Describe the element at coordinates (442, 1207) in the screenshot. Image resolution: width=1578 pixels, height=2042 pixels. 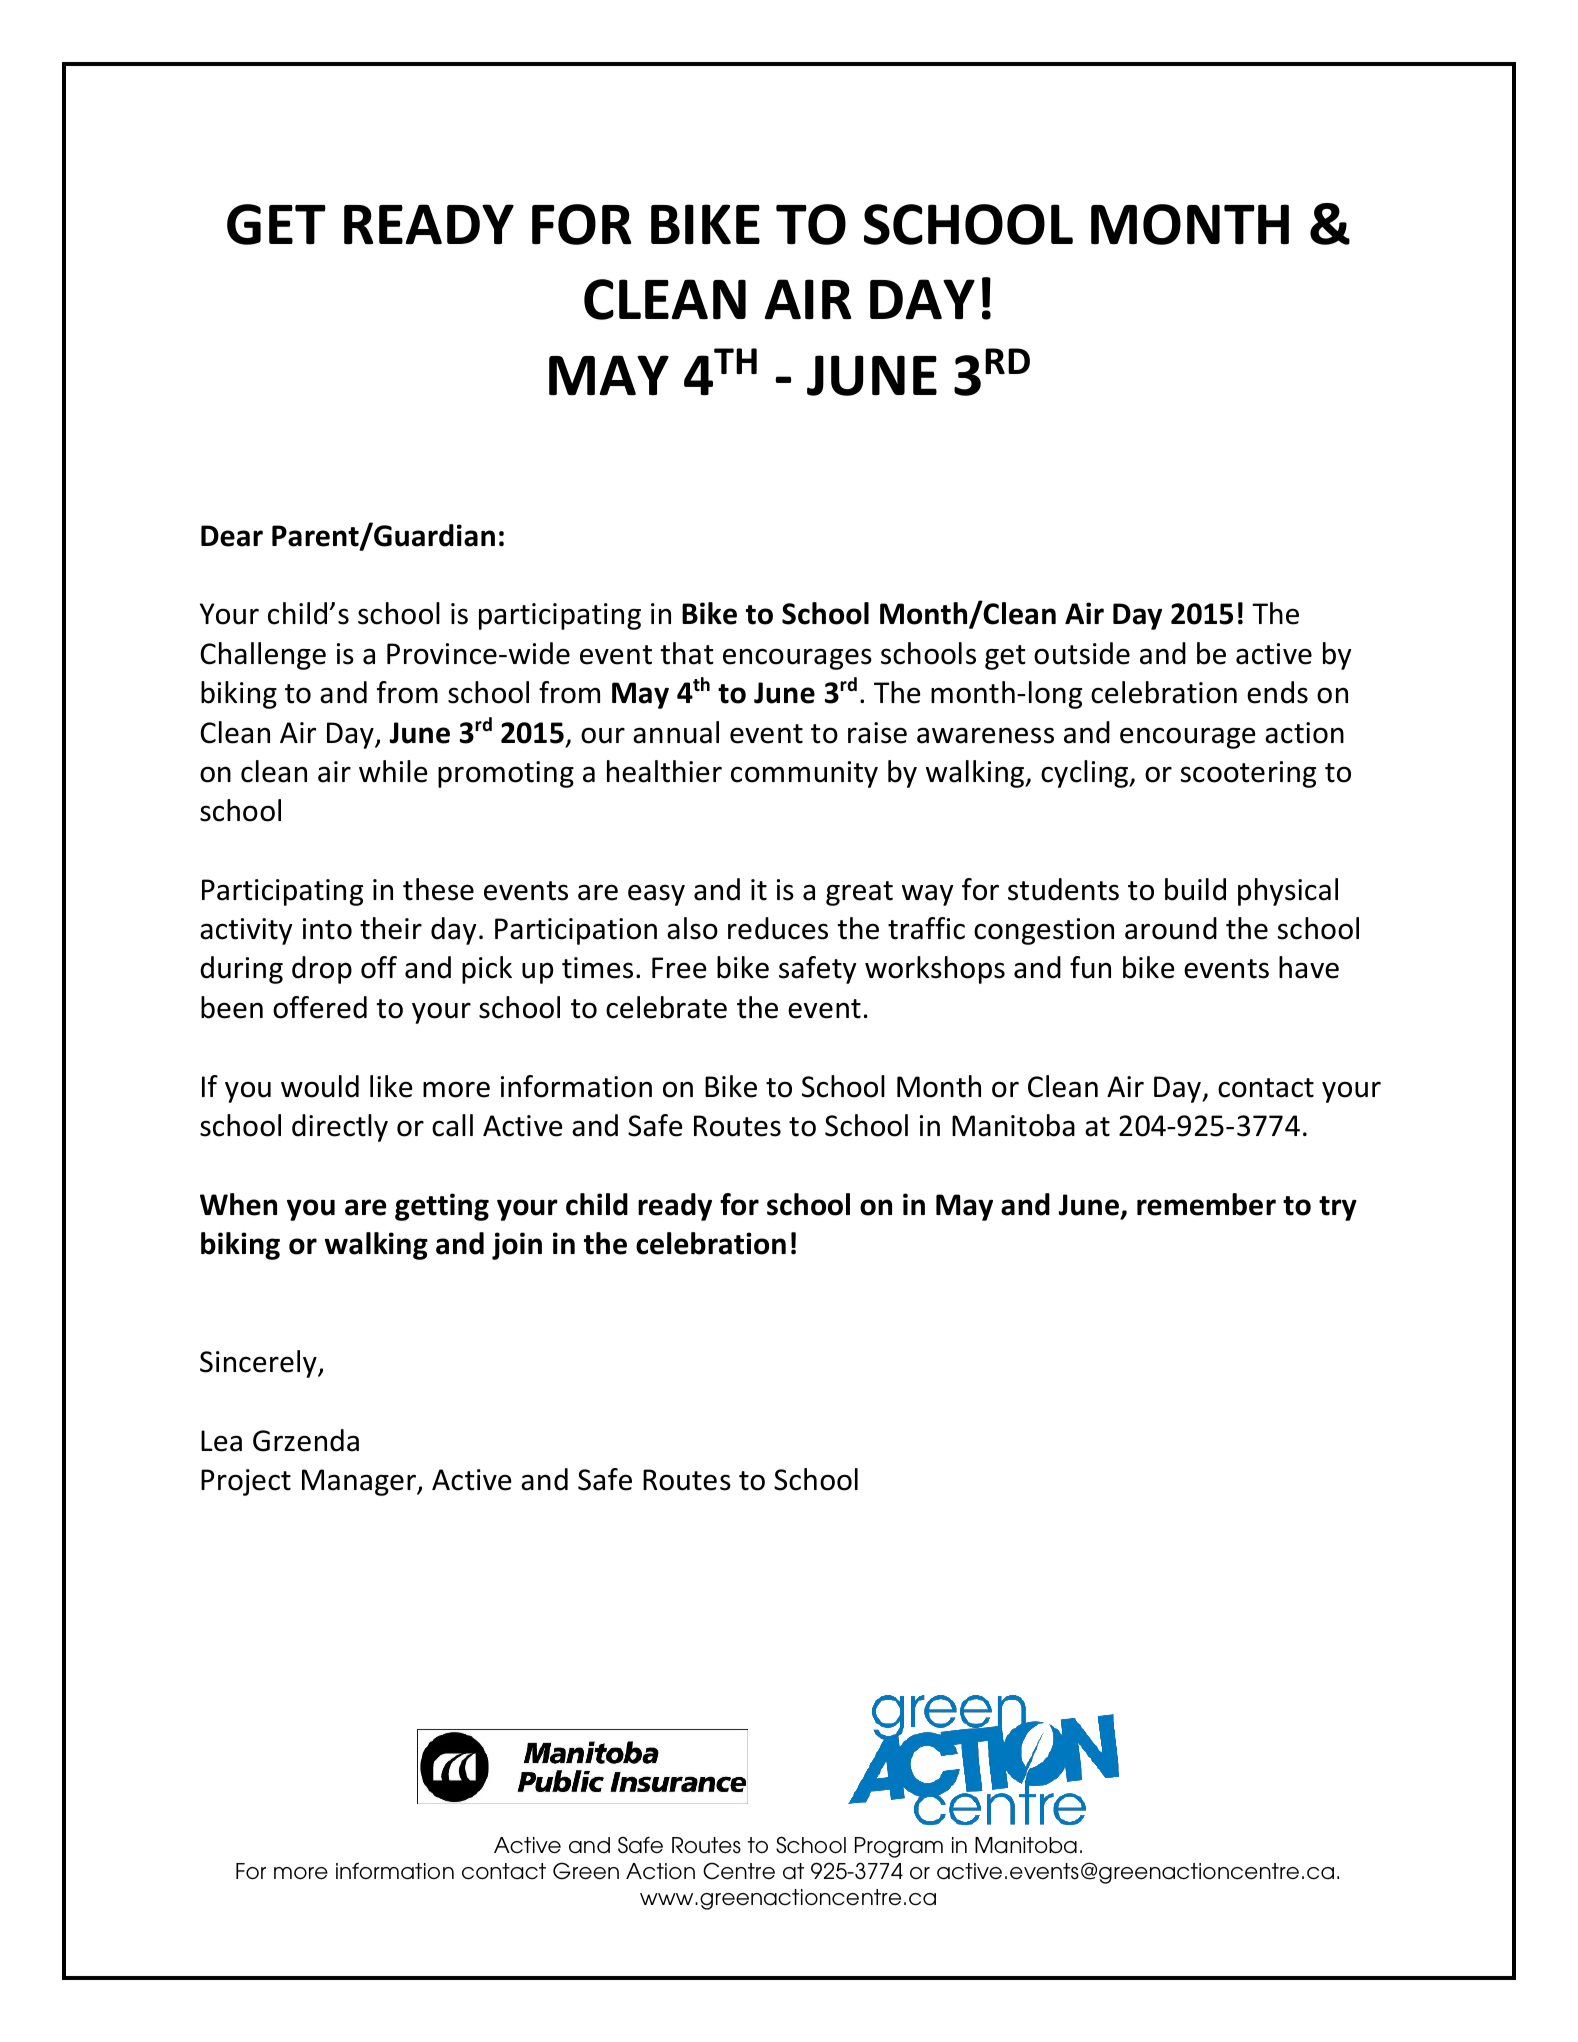
I see `getting` at that location.
